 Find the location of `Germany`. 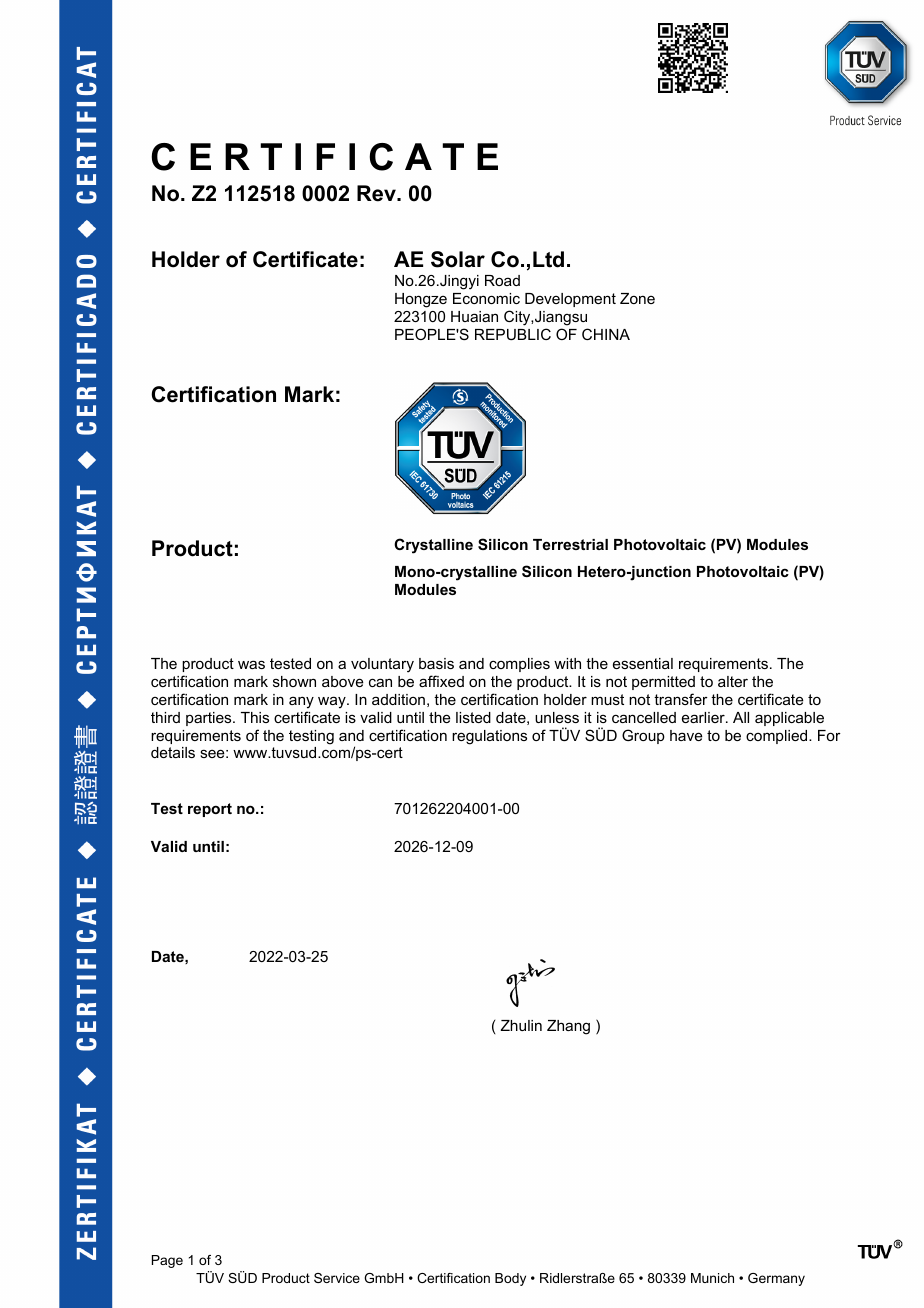

Germany is located at coordinates (776, 1279).
